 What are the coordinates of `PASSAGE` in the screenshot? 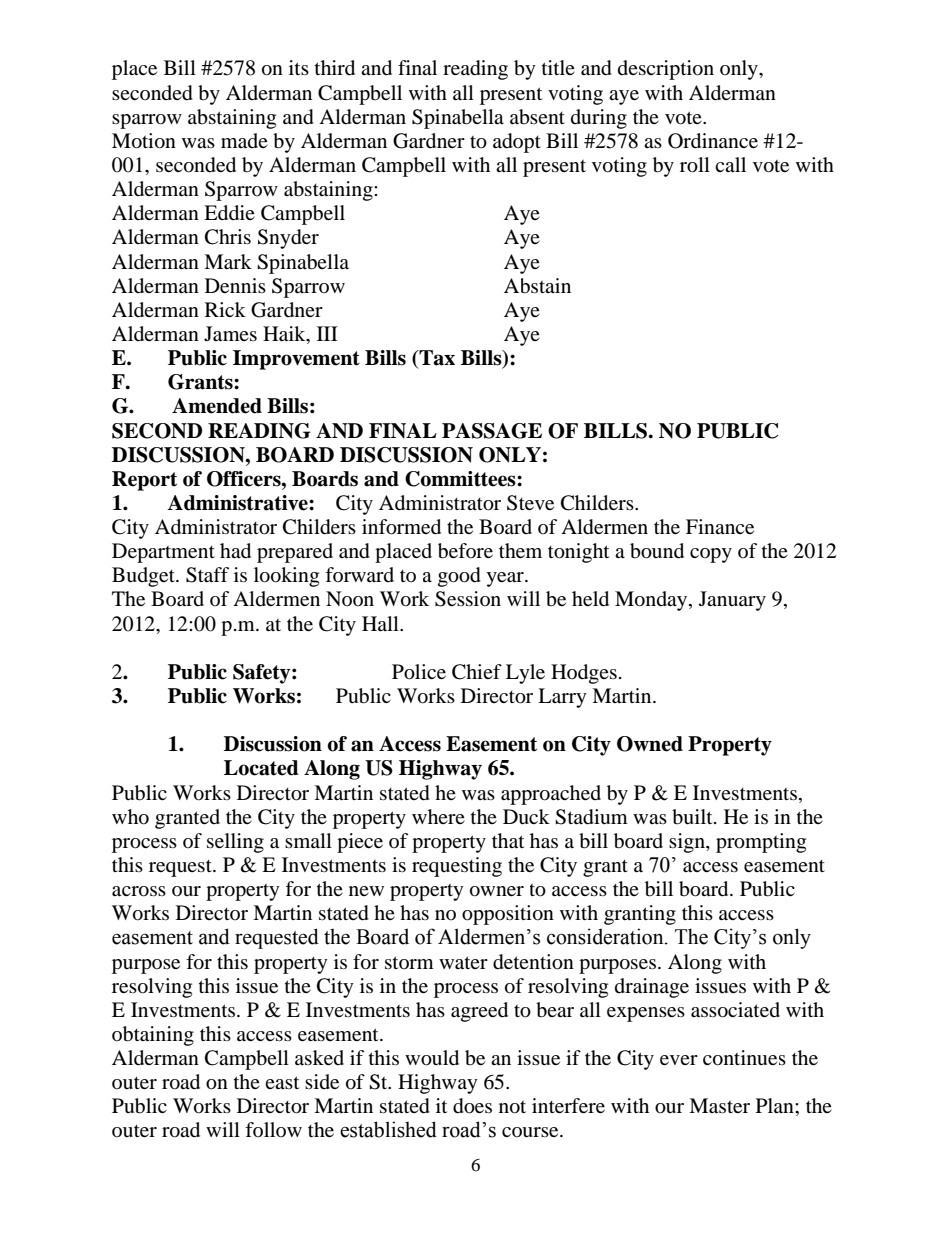 It's located at (492, 431).
